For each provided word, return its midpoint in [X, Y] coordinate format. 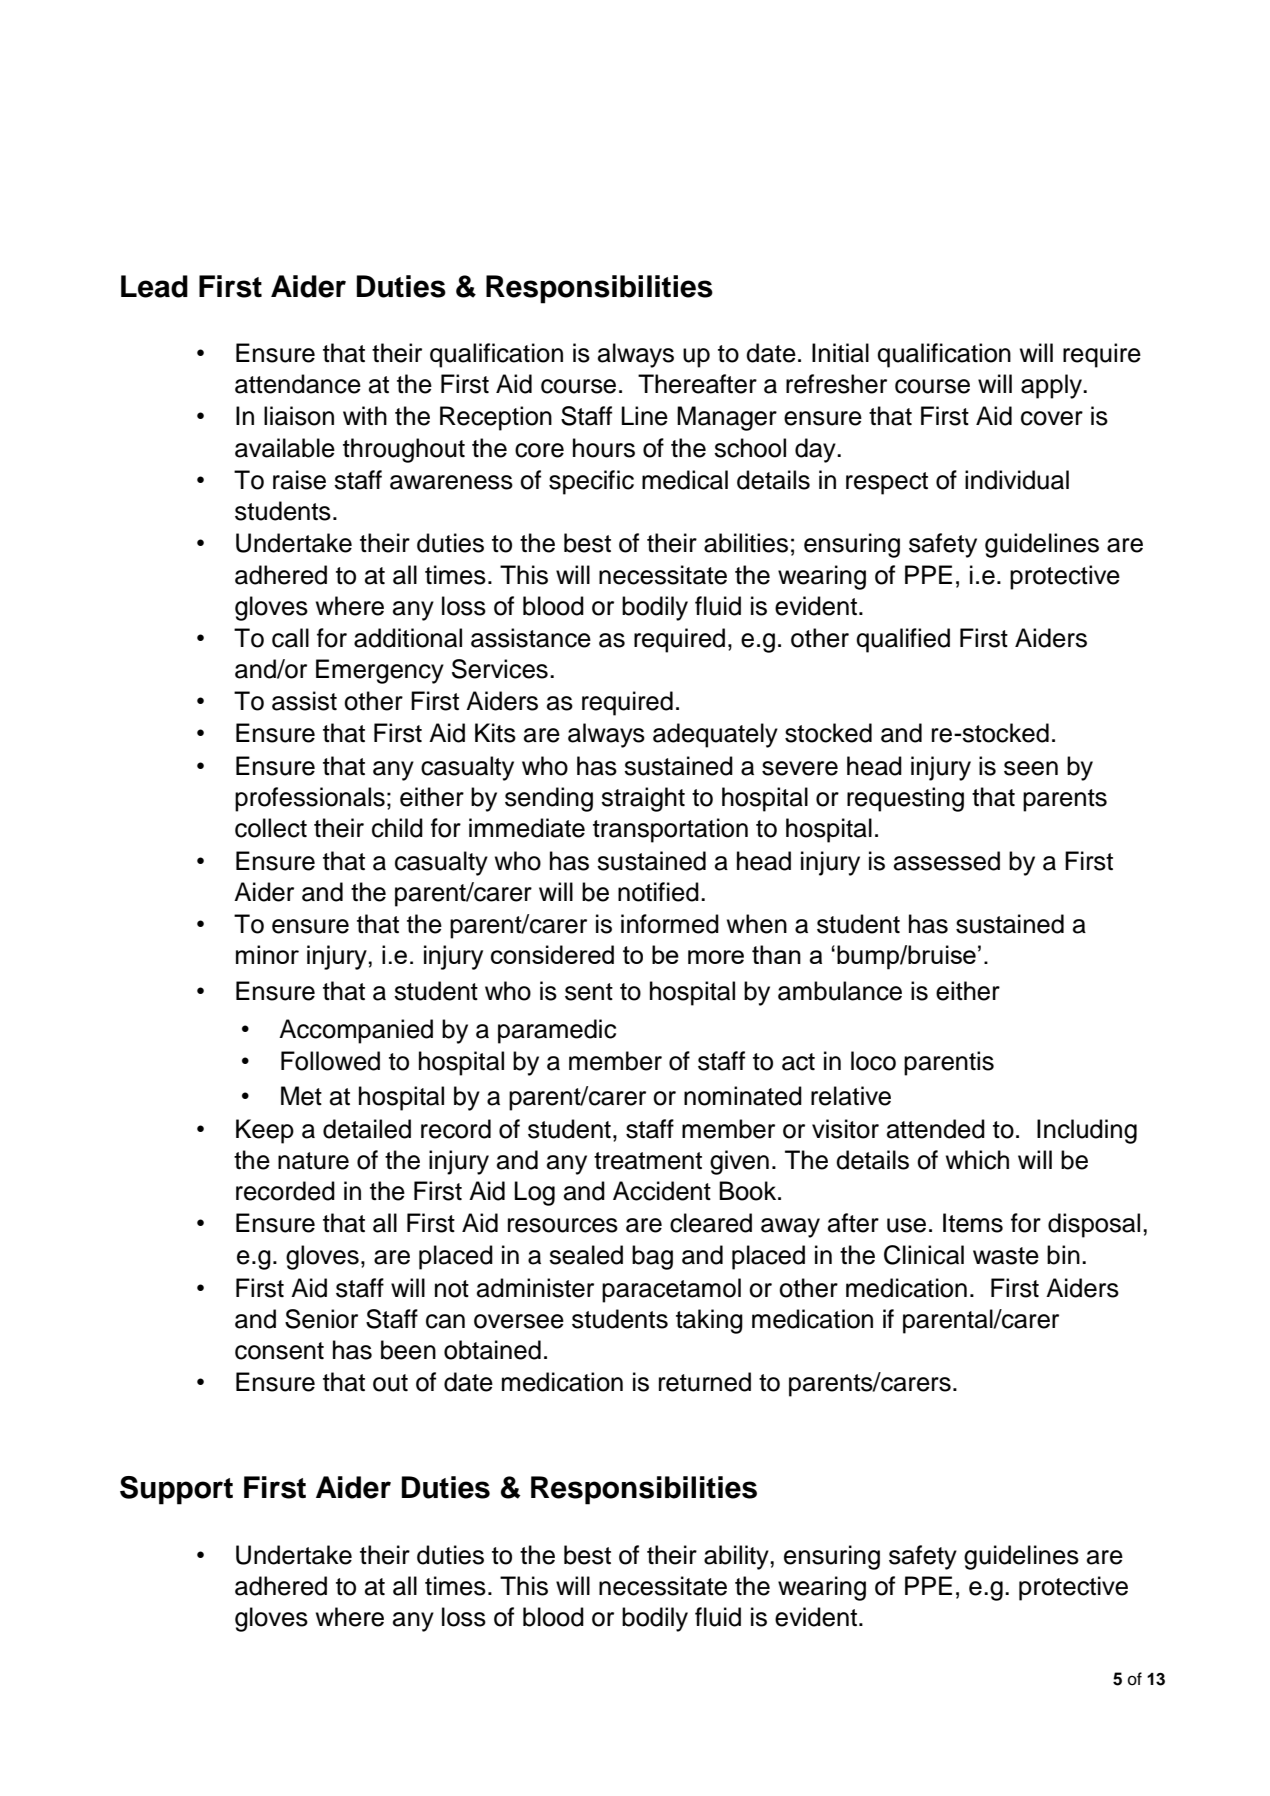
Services [500, 669]
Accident [662, 1191]
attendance [298, 384]
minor [267, 954]
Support [176, 1490]
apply [1052, 386]
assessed [947, 861]
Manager [727, 418]
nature [313, 1161]
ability [737, 1557]
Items [973, 1223]
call [290, 638]
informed [670, 924]
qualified [903, 640]
